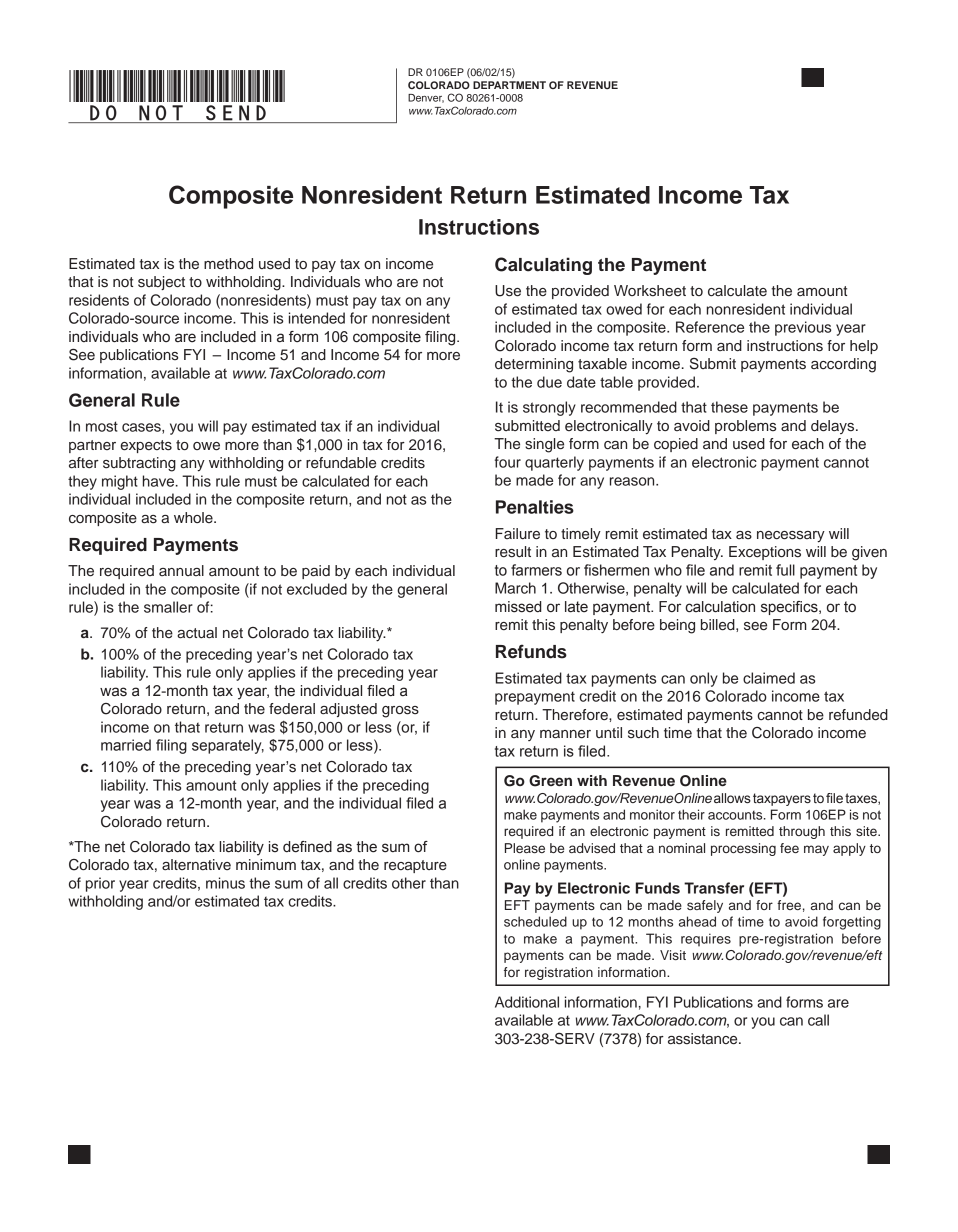 This image has height=1232, width=958. Describe the element at coordinates (513, 552) in the image. I see `result` at that location.
